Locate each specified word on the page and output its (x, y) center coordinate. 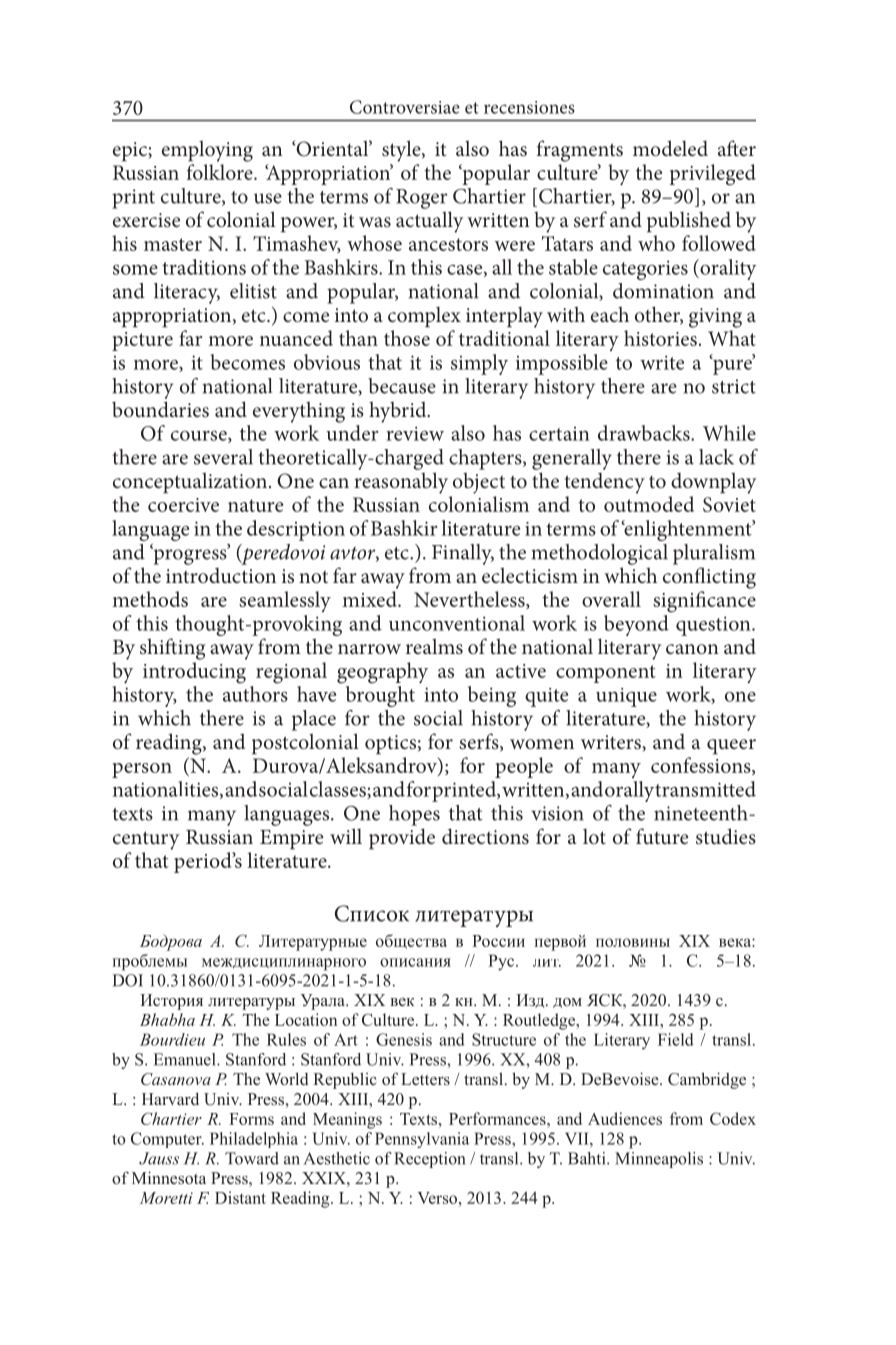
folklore (221, 172)
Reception (429, 1160)
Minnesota (169, 1177)
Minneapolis (659, 1160)
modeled (670, 148)
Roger (422, 199)
